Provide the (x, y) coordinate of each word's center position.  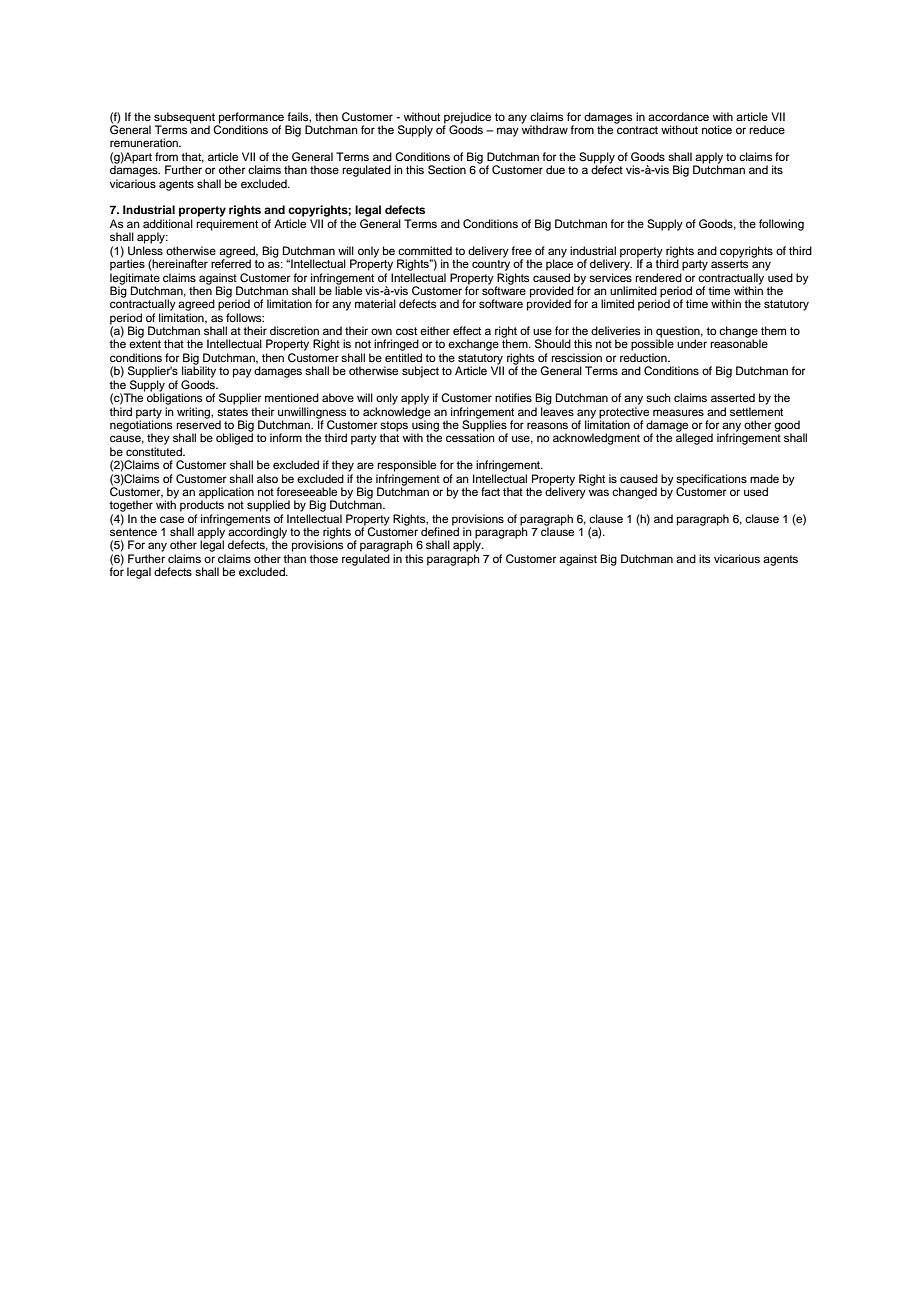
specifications (711, 480)
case (172, 519)
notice (717, 129)
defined (440, 530)
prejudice (467, 119)
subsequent (185, 119)
